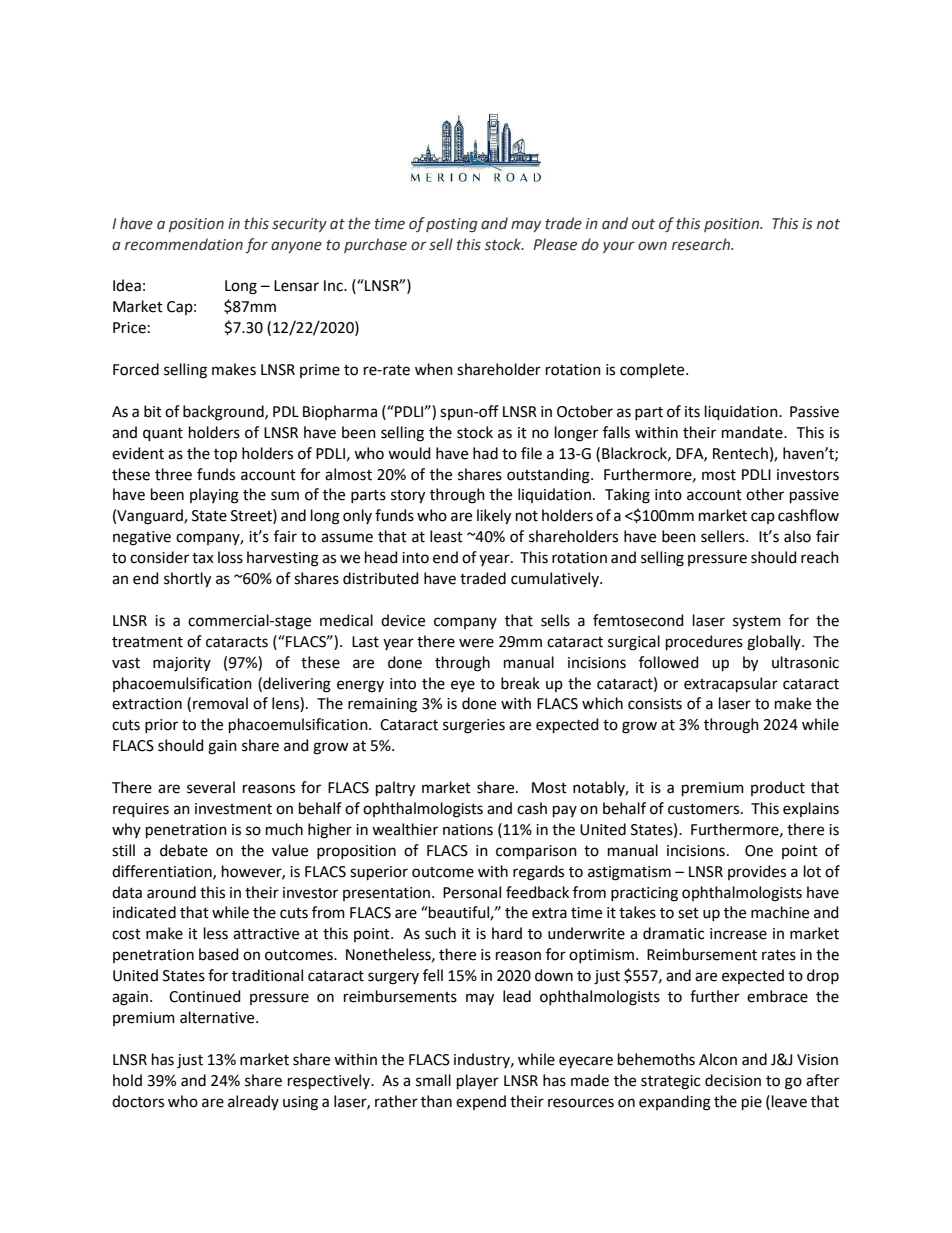  I want to click on other, so click(765, 494).
